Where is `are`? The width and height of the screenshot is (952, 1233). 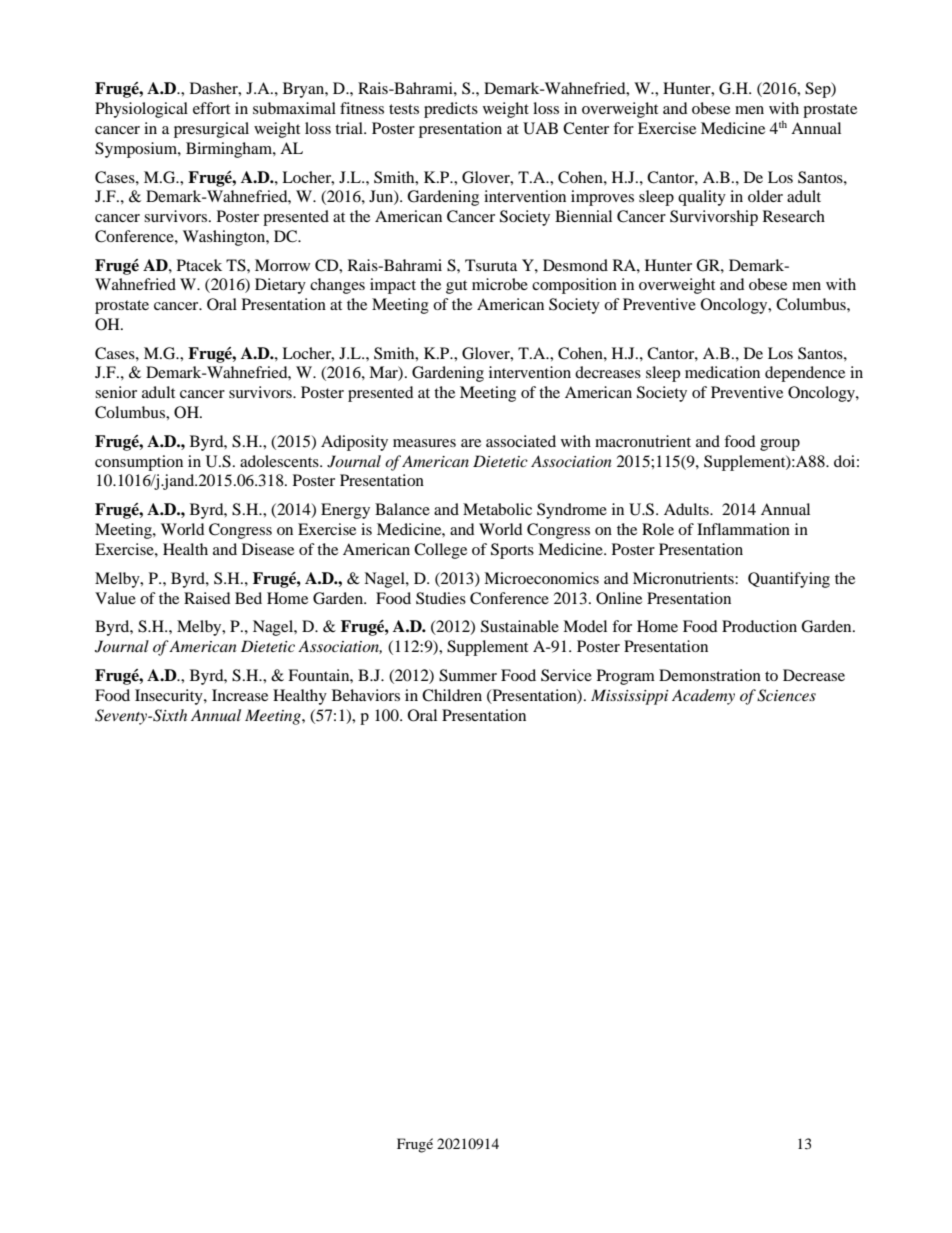
are is located at coordinates (471, 443).
